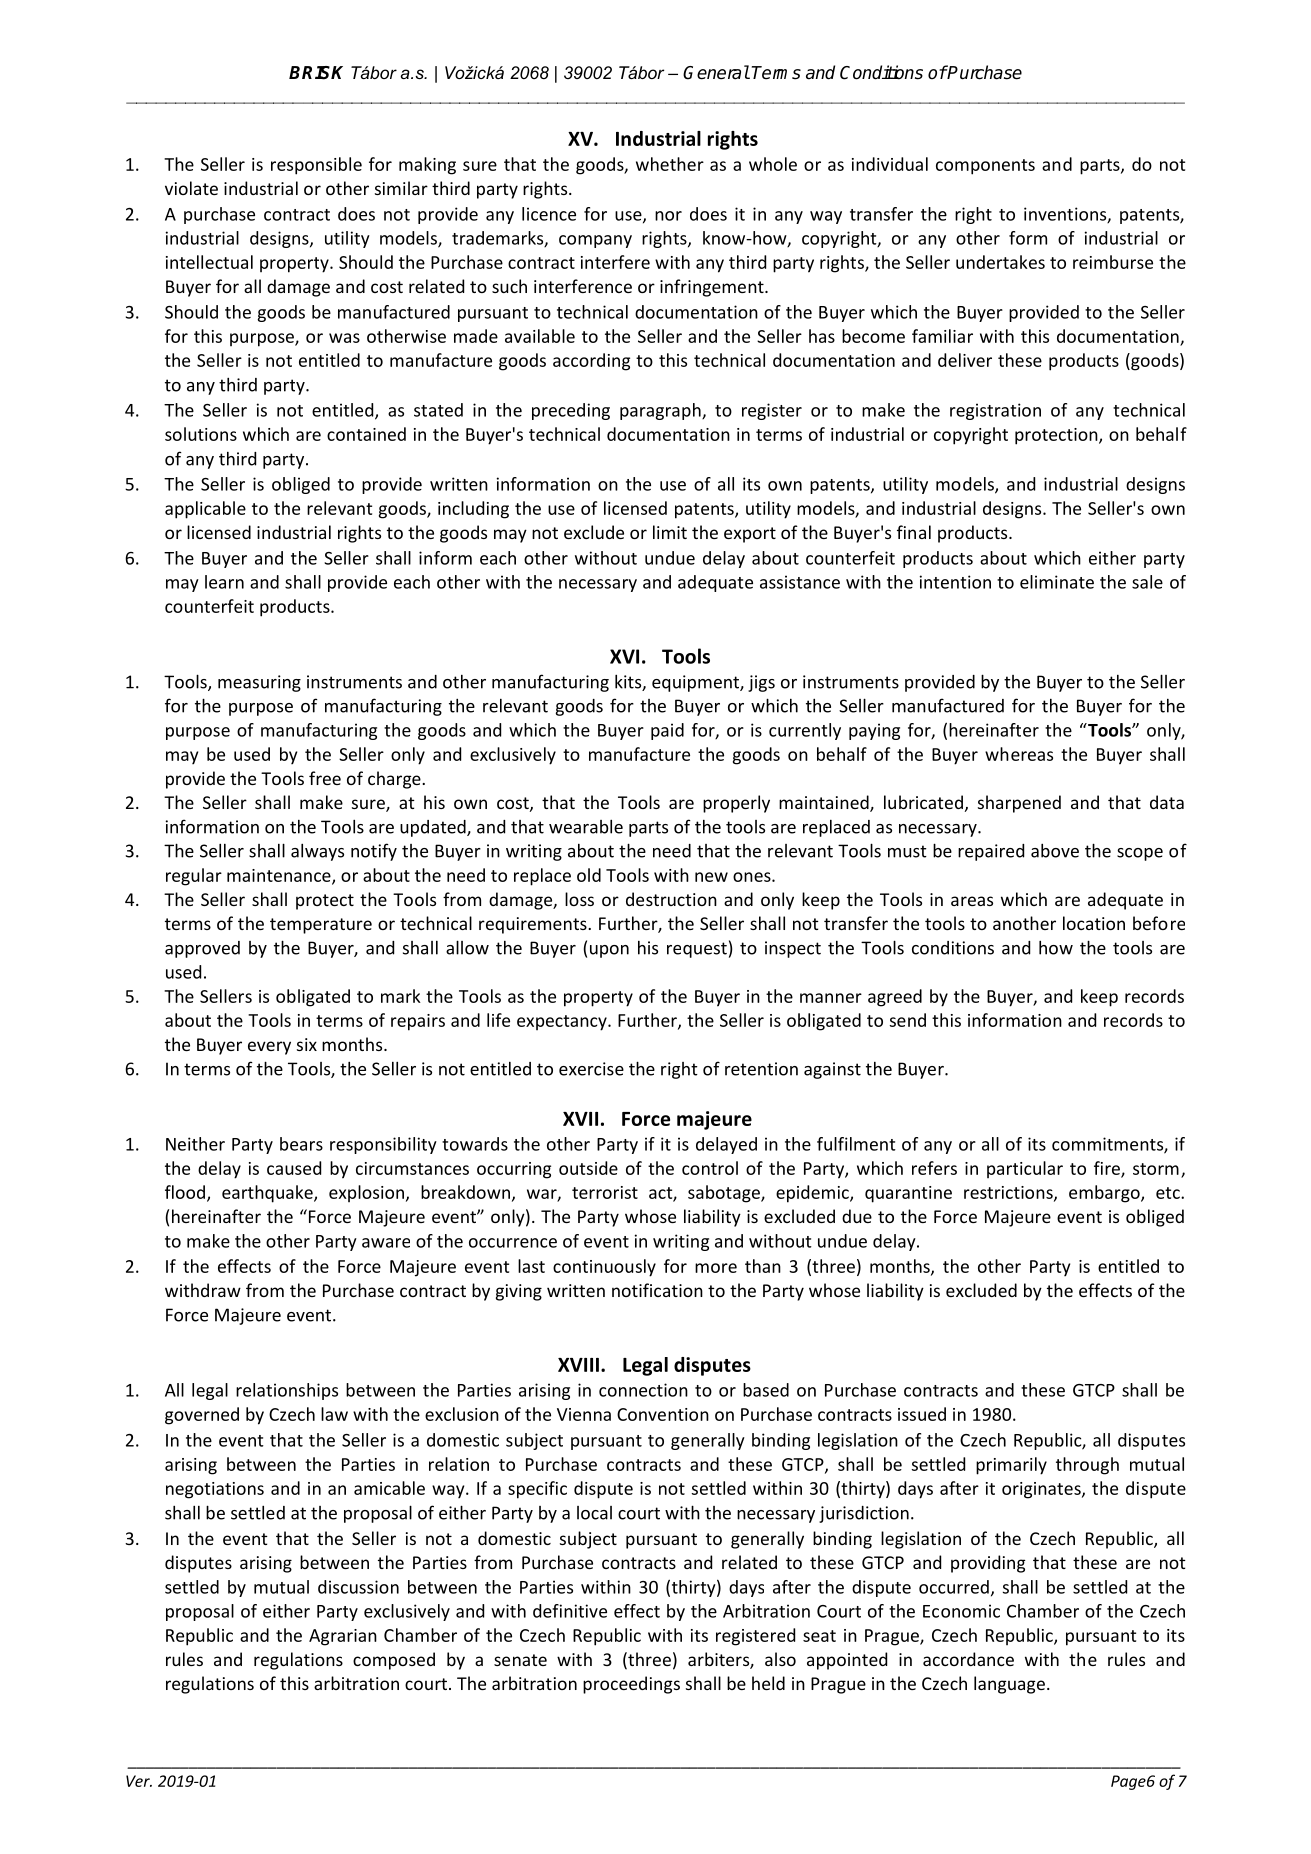  Describe the element at coordinates (316, 166) in the document. I see `responsible` at that location.
